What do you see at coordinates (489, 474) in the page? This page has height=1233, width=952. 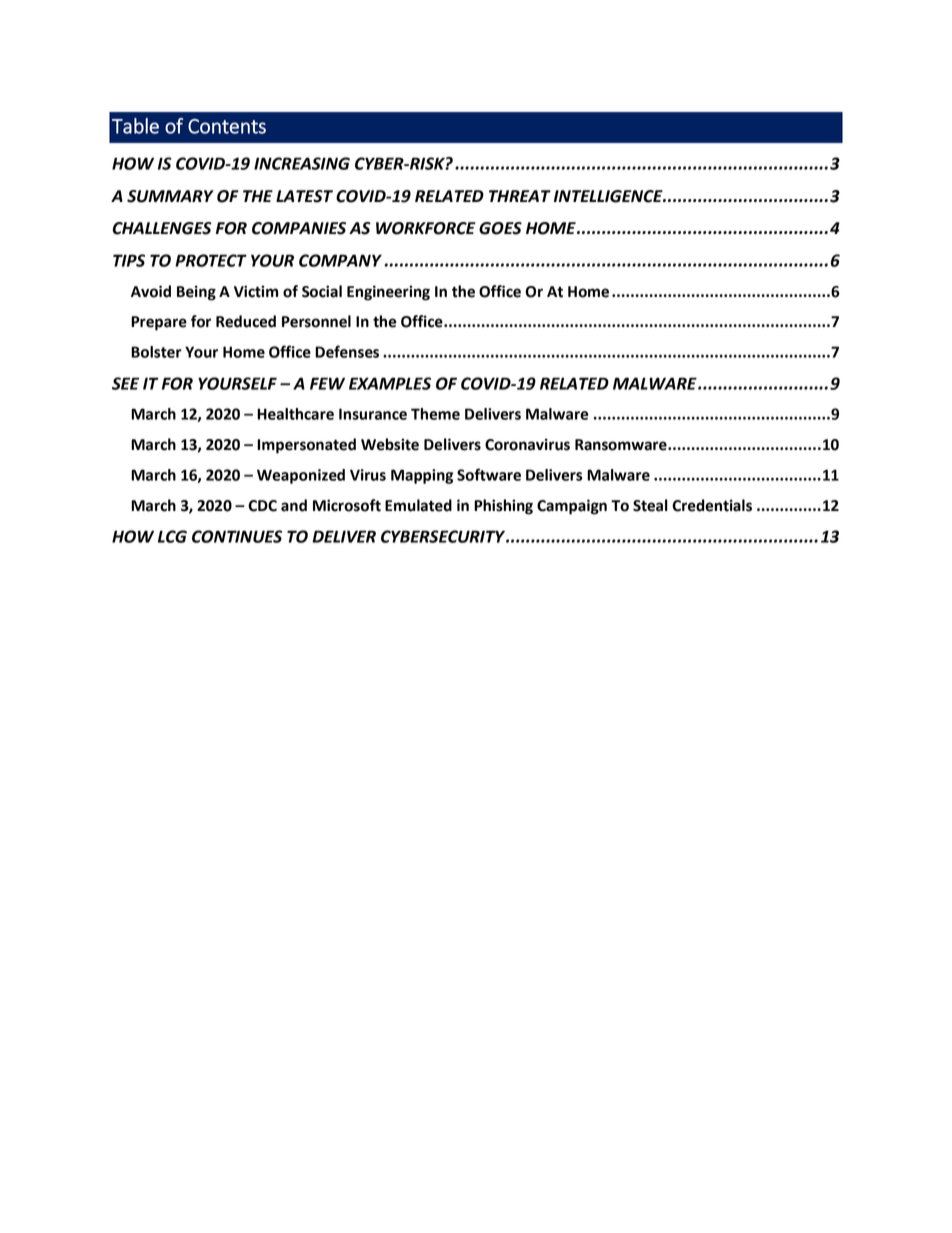 I see `Software` at bounding box center [489, 474].
